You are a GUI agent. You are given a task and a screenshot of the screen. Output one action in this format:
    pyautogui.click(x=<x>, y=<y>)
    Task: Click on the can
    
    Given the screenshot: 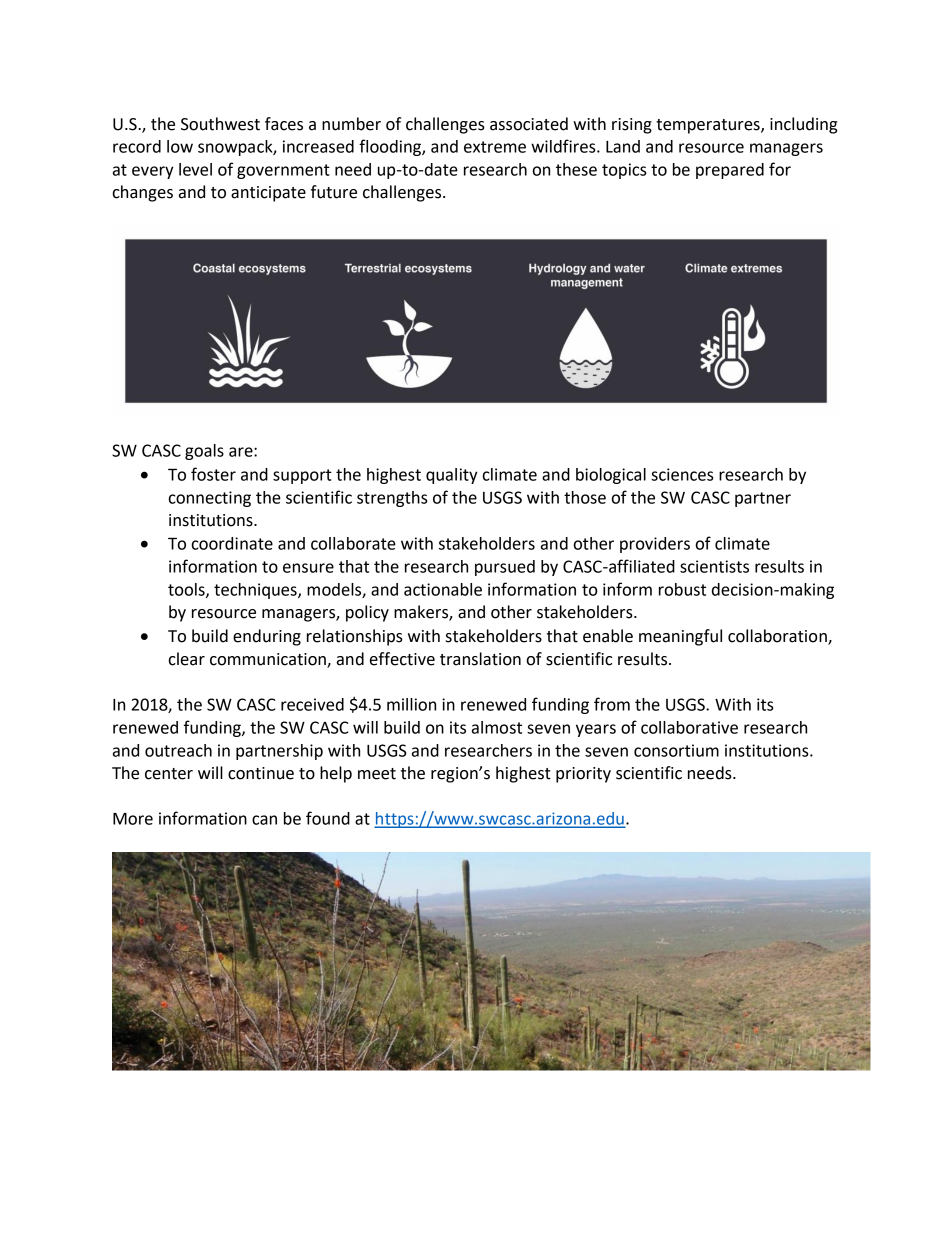 What is the action you would take?
    pyautogui.click(x=264, y=820)
